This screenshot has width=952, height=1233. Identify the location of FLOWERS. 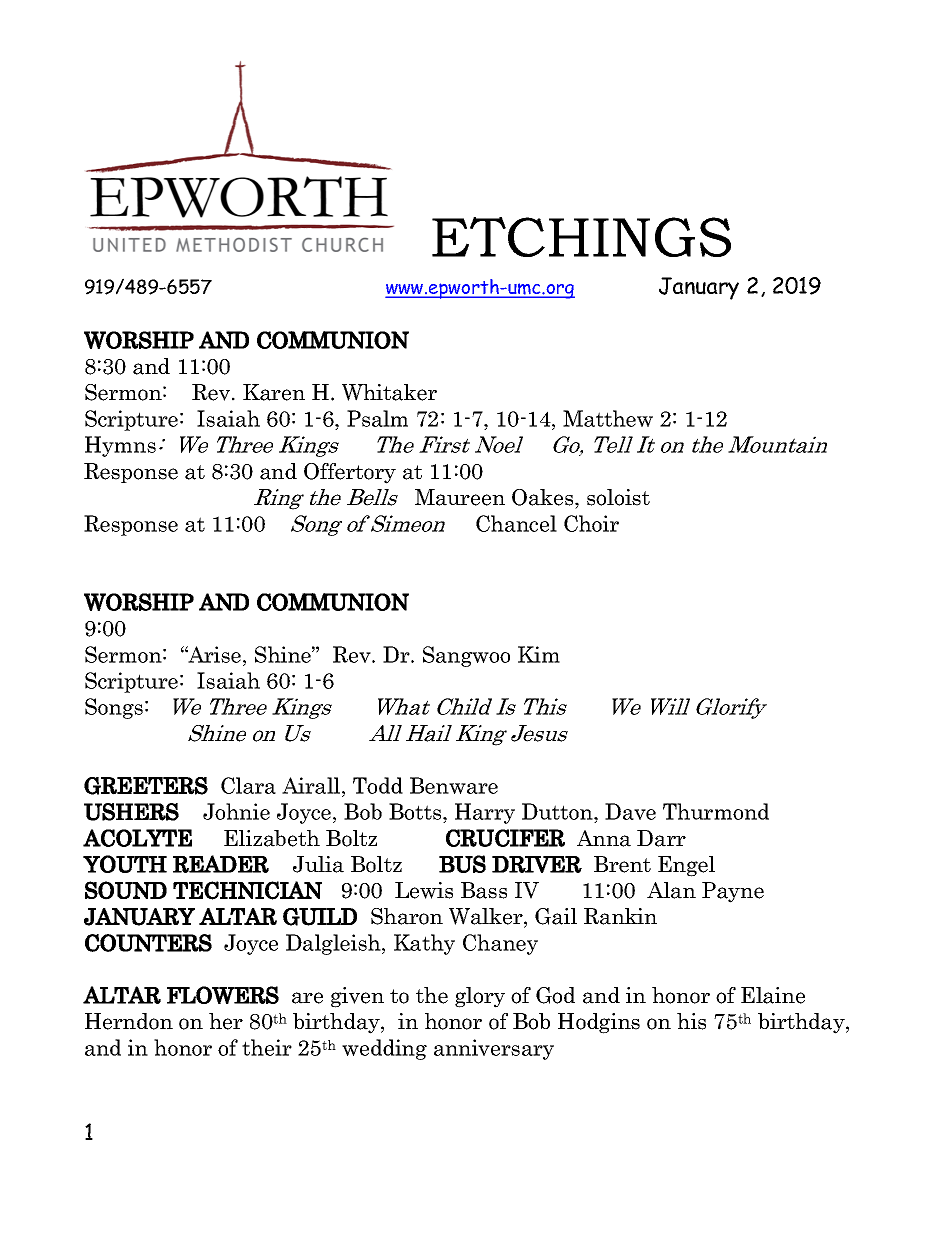
(223, 995).
